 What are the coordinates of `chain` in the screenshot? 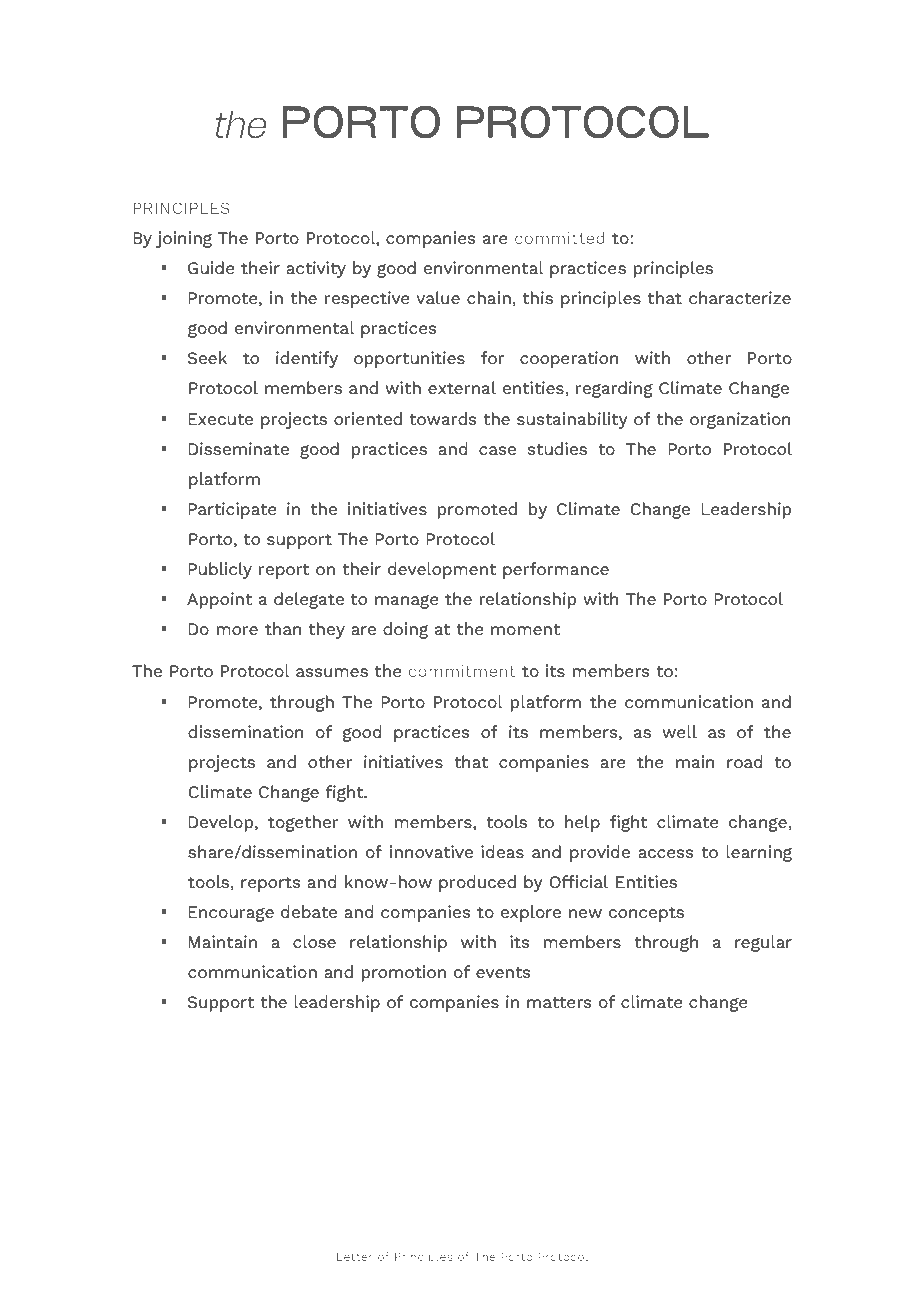 It's located at (489, 297).
